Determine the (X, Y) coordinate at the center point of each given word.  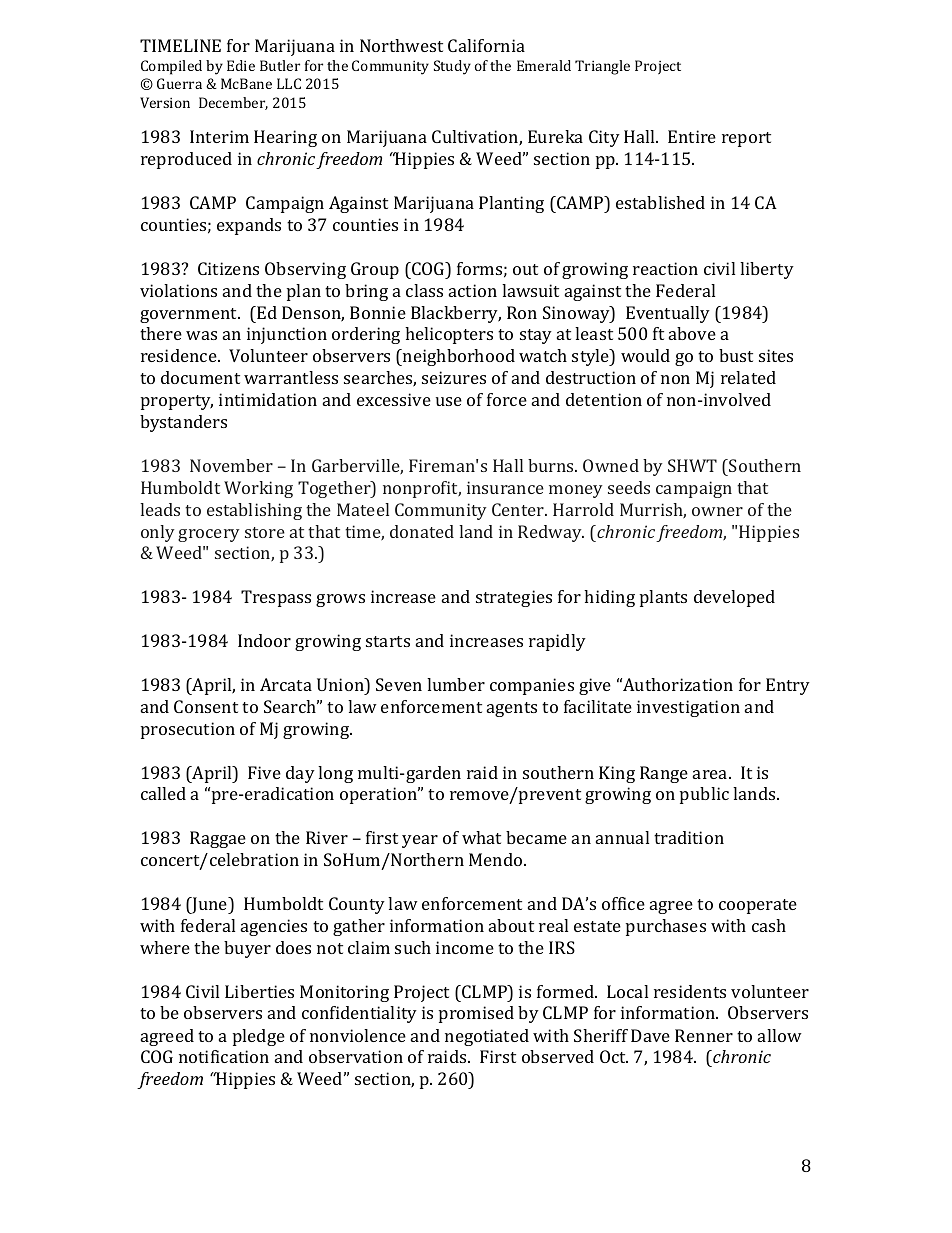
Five (264, 772)
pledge (259, 1037)
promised (476, 1014)
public (704, 795)
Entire (692, 136)
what (481, 837)
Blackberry (456, 314)
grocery (209, 535)
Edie (241, 65)
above (692, 333)
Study (452, 67)
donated (422, 531)
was (201, 335)
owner (717, 511)
